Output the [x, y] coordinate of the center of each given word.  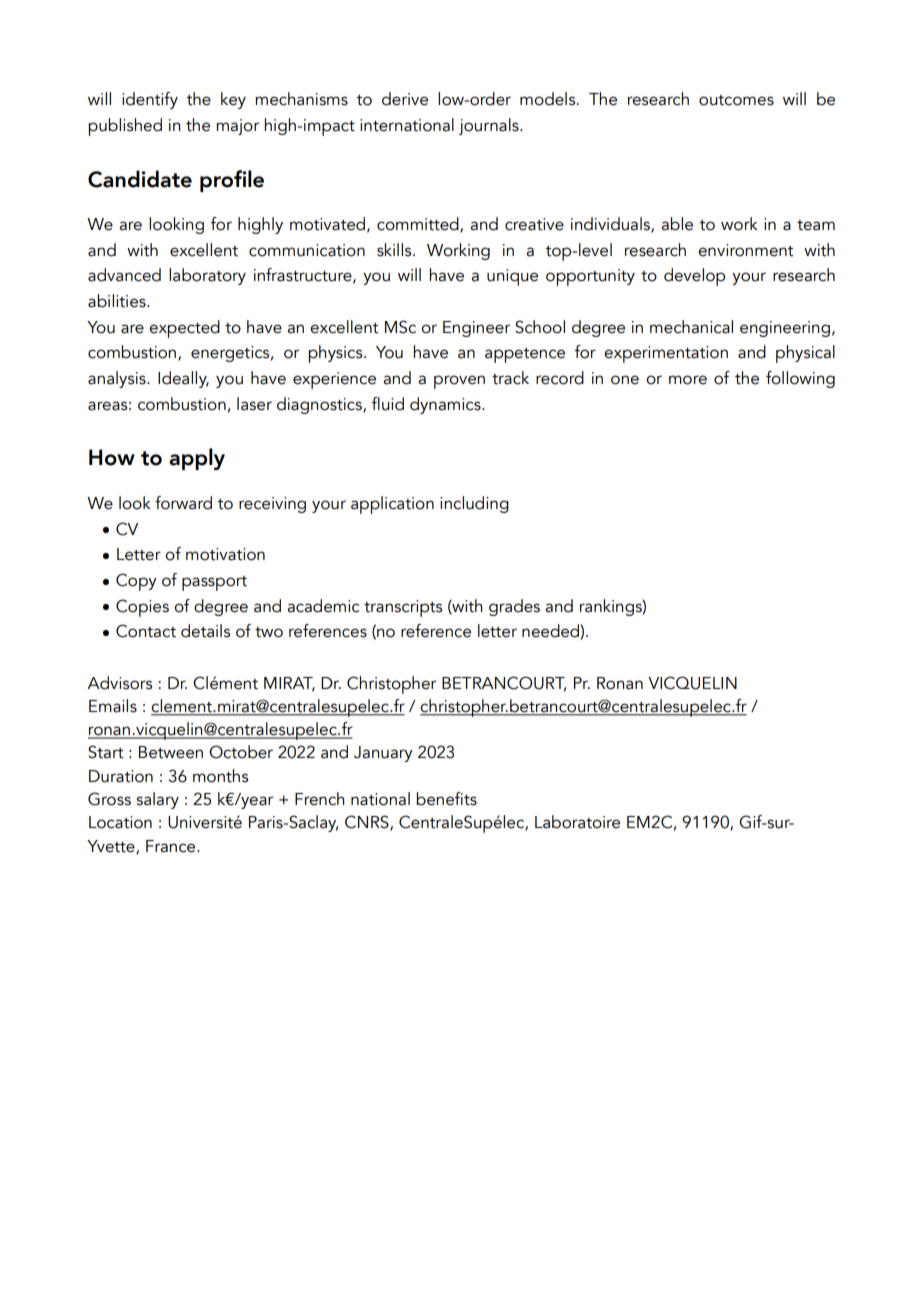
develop [694, 277]
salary [157, 800]
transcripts [403, 608]
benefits [446, 799]
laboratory [207, 276]
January [383, 754]
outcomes [736, 100]
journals [490, 126]
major [237, 127]
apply [197, 459]
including [474, 504]
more [688, 380]
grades [514, 607]
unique [512, 277]
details [205, 631]
